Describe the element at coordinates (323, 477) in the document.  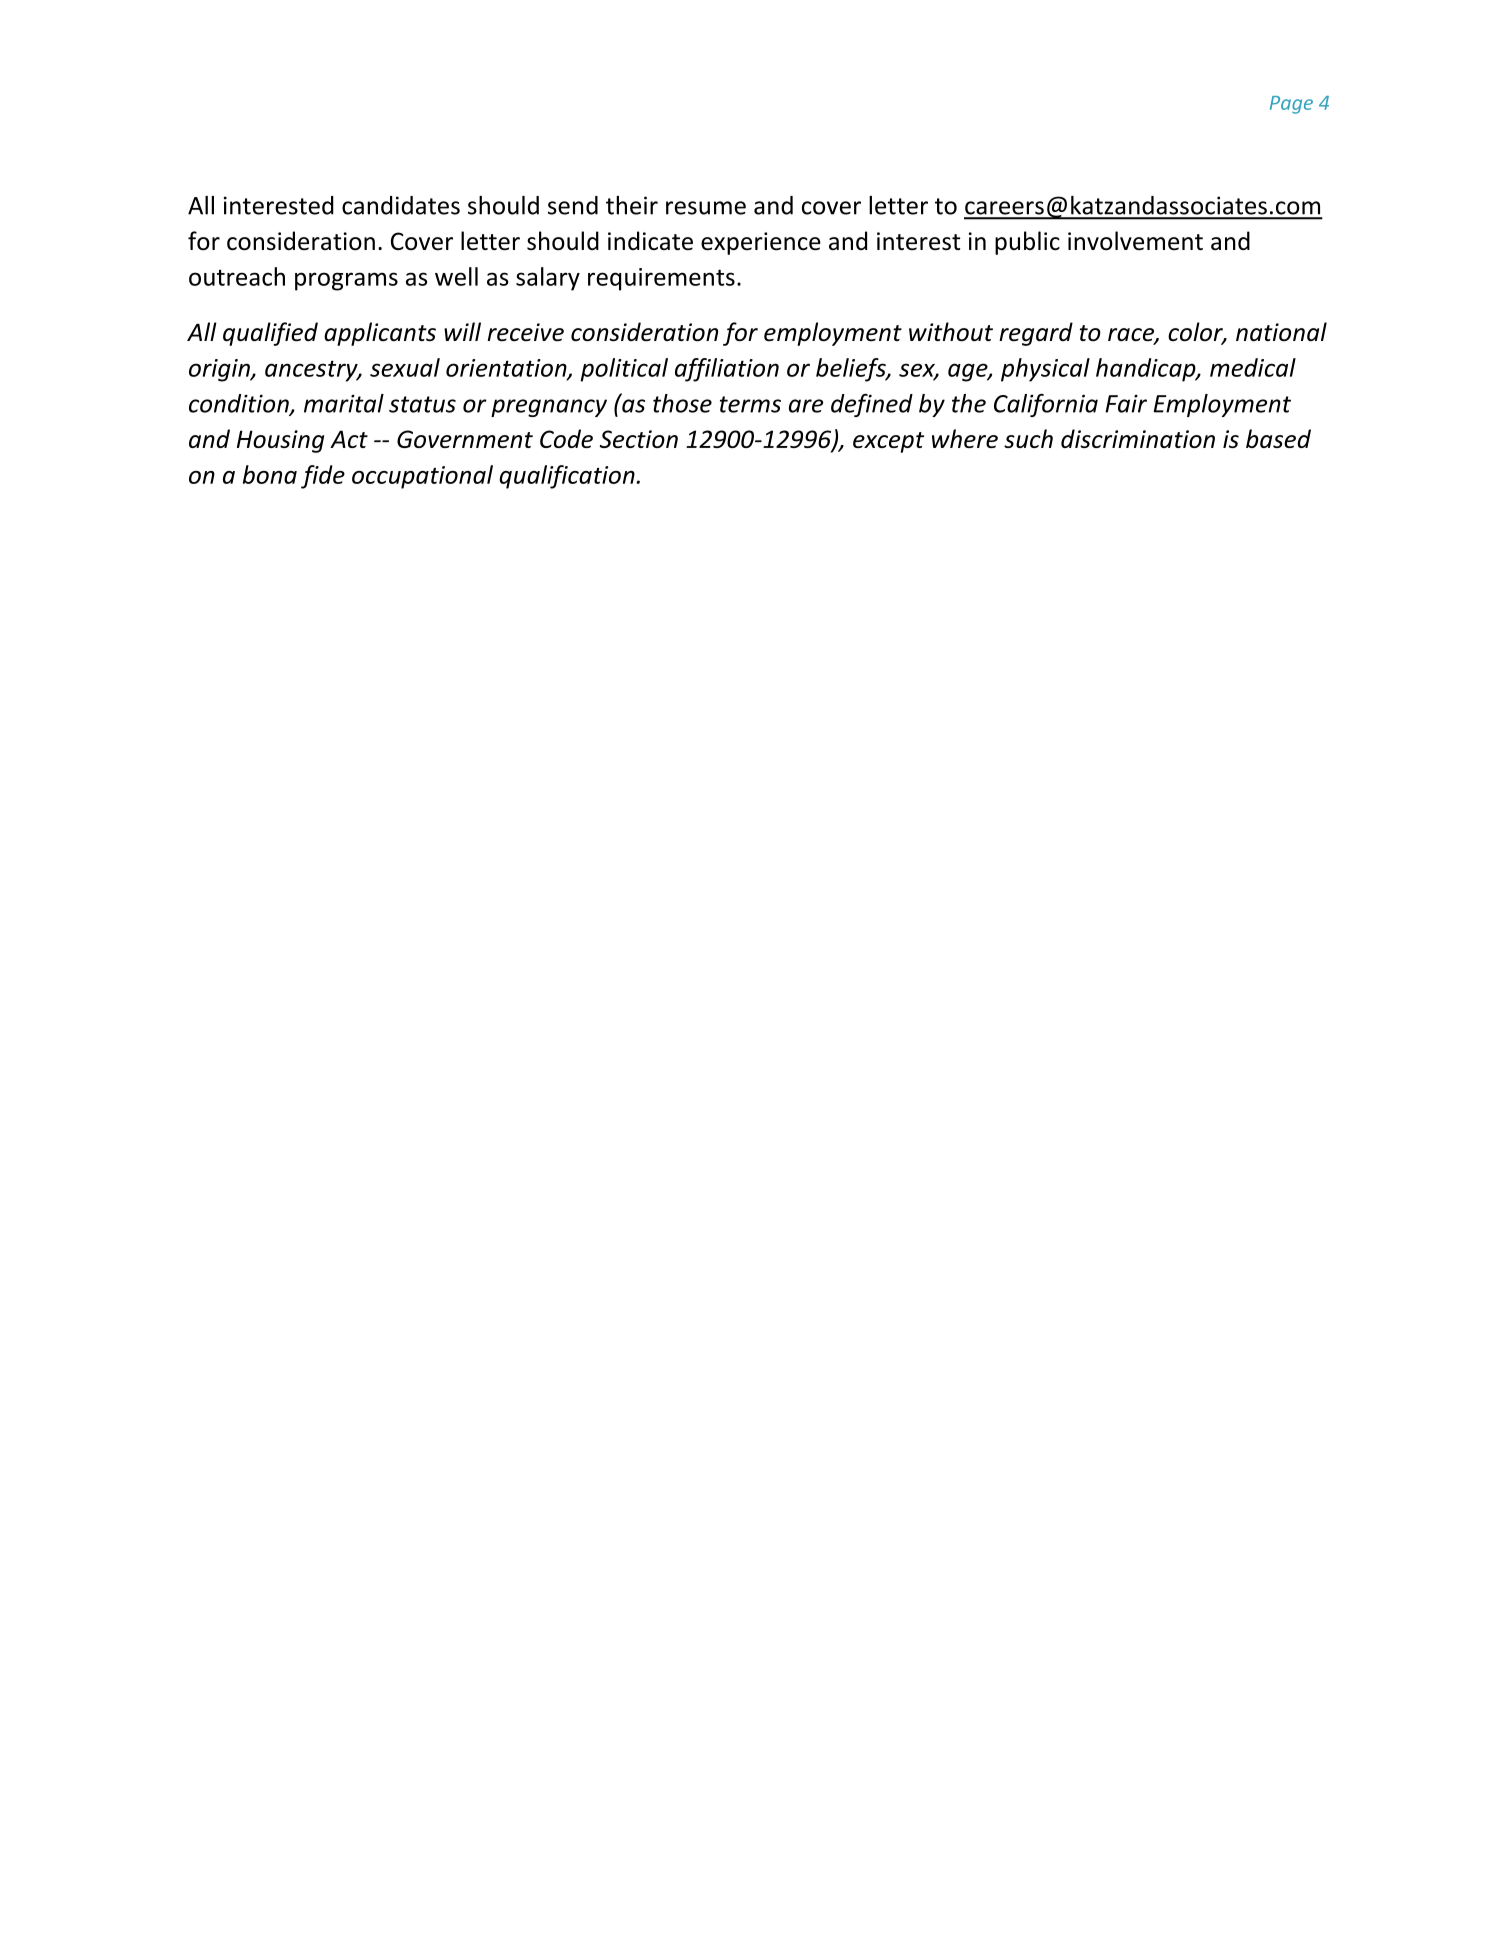
I see `fide` at that location.
